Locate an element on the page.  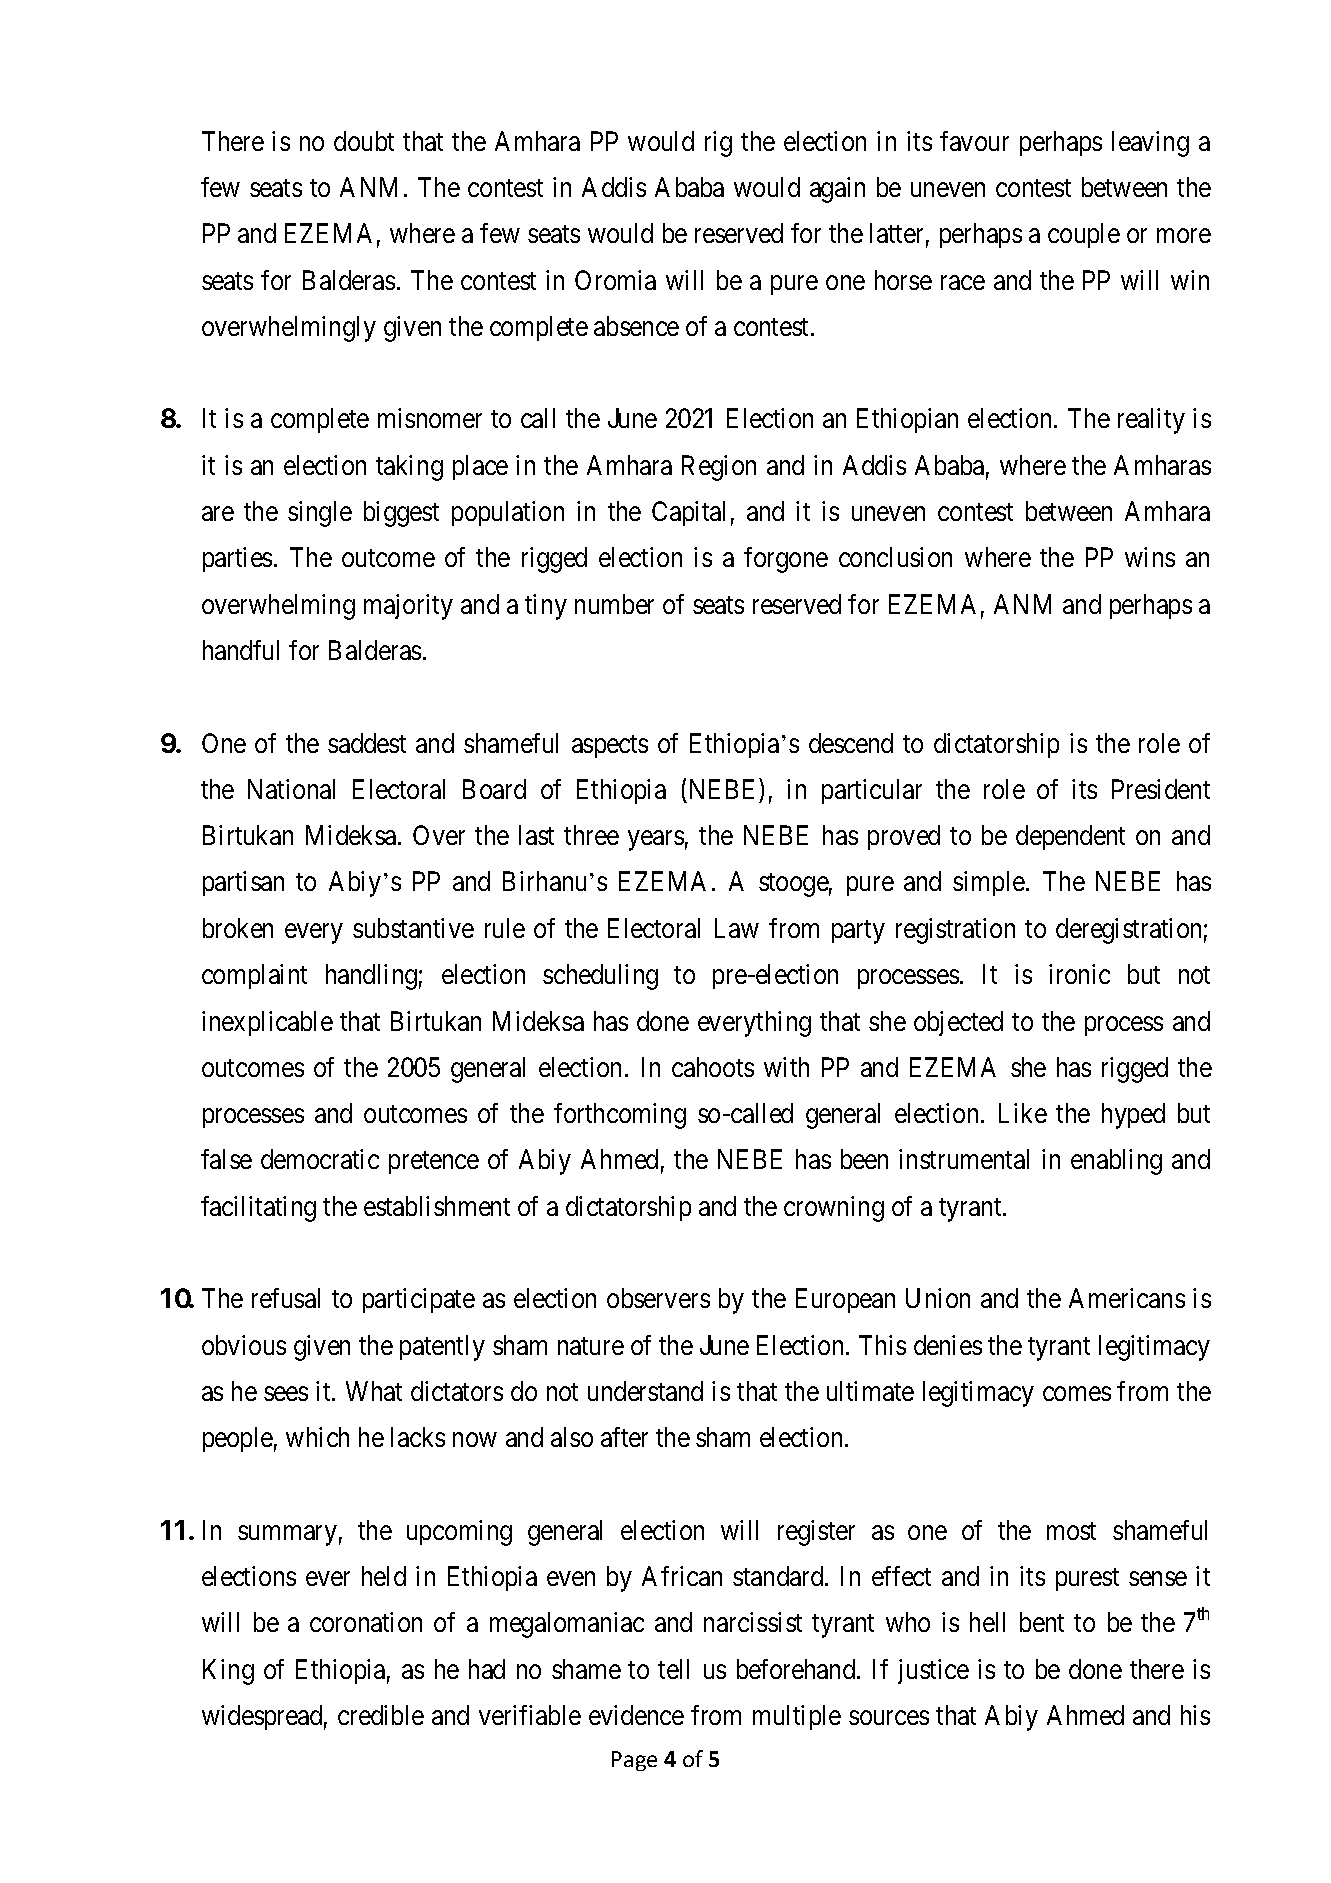
again is located at coordinates (837, 190).
